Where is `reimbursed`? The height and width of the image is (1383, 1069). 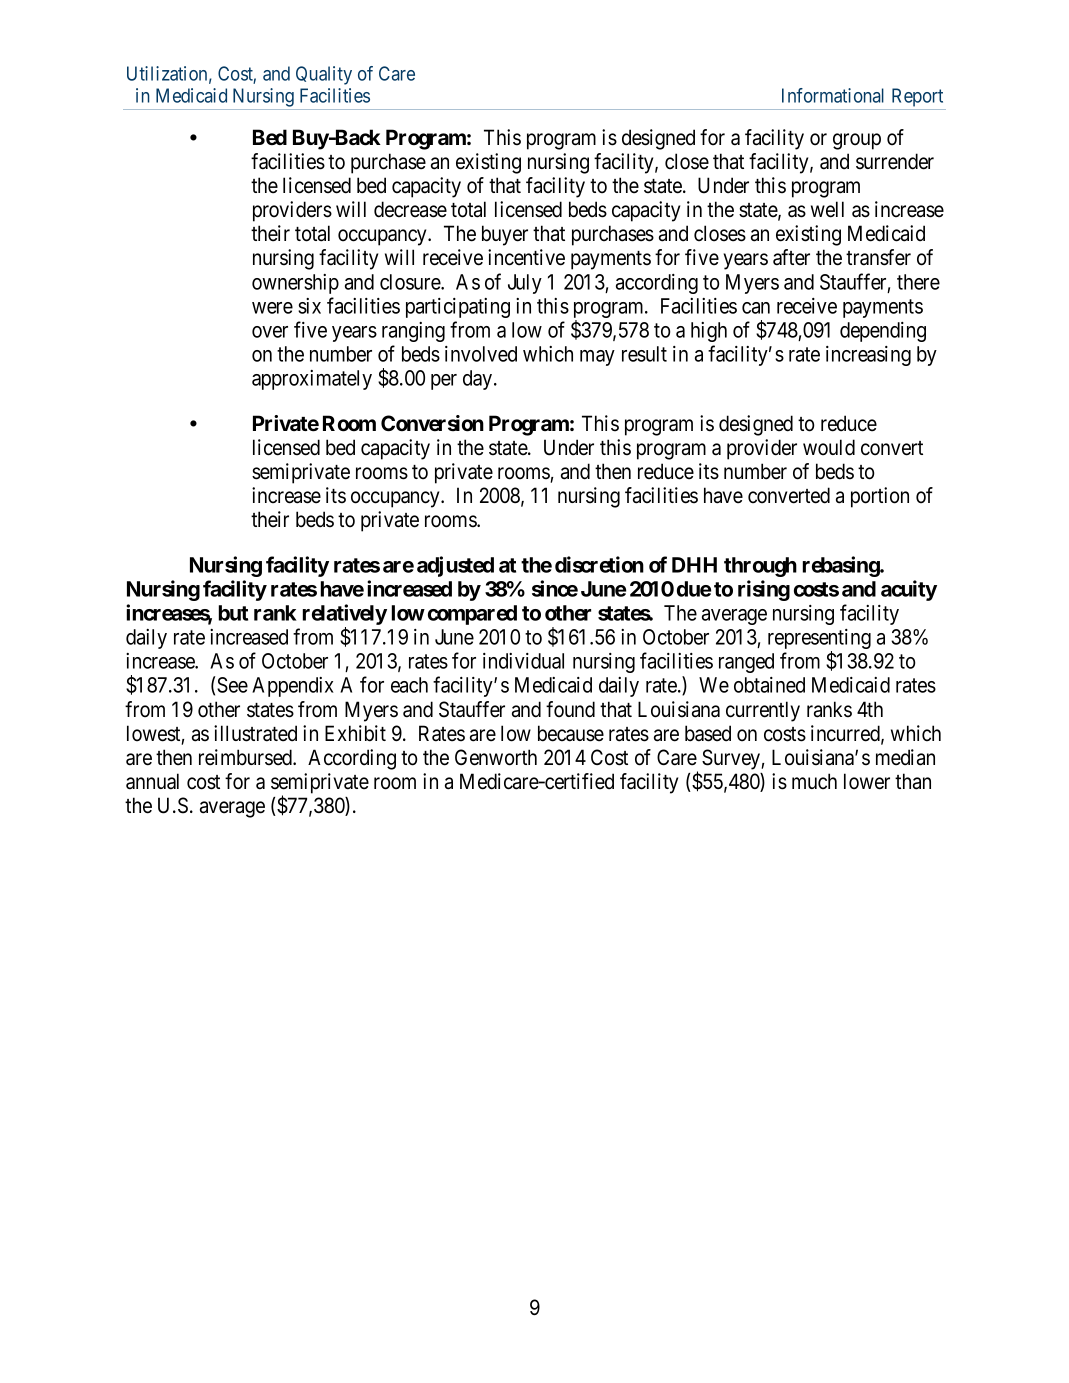
reimbursed is located at coordinates (247, 757).
